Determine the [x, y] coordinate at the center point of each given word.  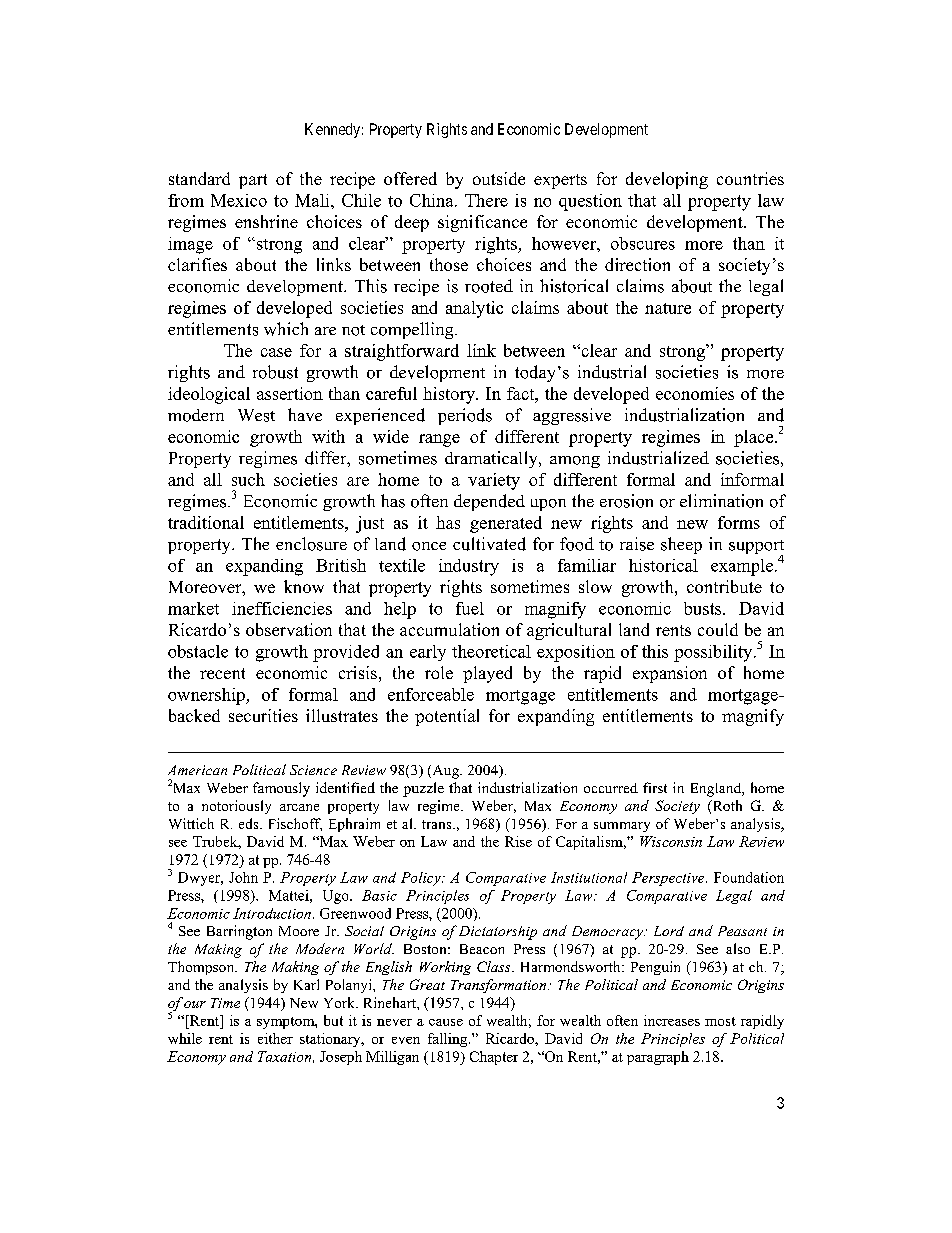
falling [449, 1040]
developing [667, 180]
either [275, 1038]
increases [672, 1020]
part [253, 181]
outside [499, 178]
